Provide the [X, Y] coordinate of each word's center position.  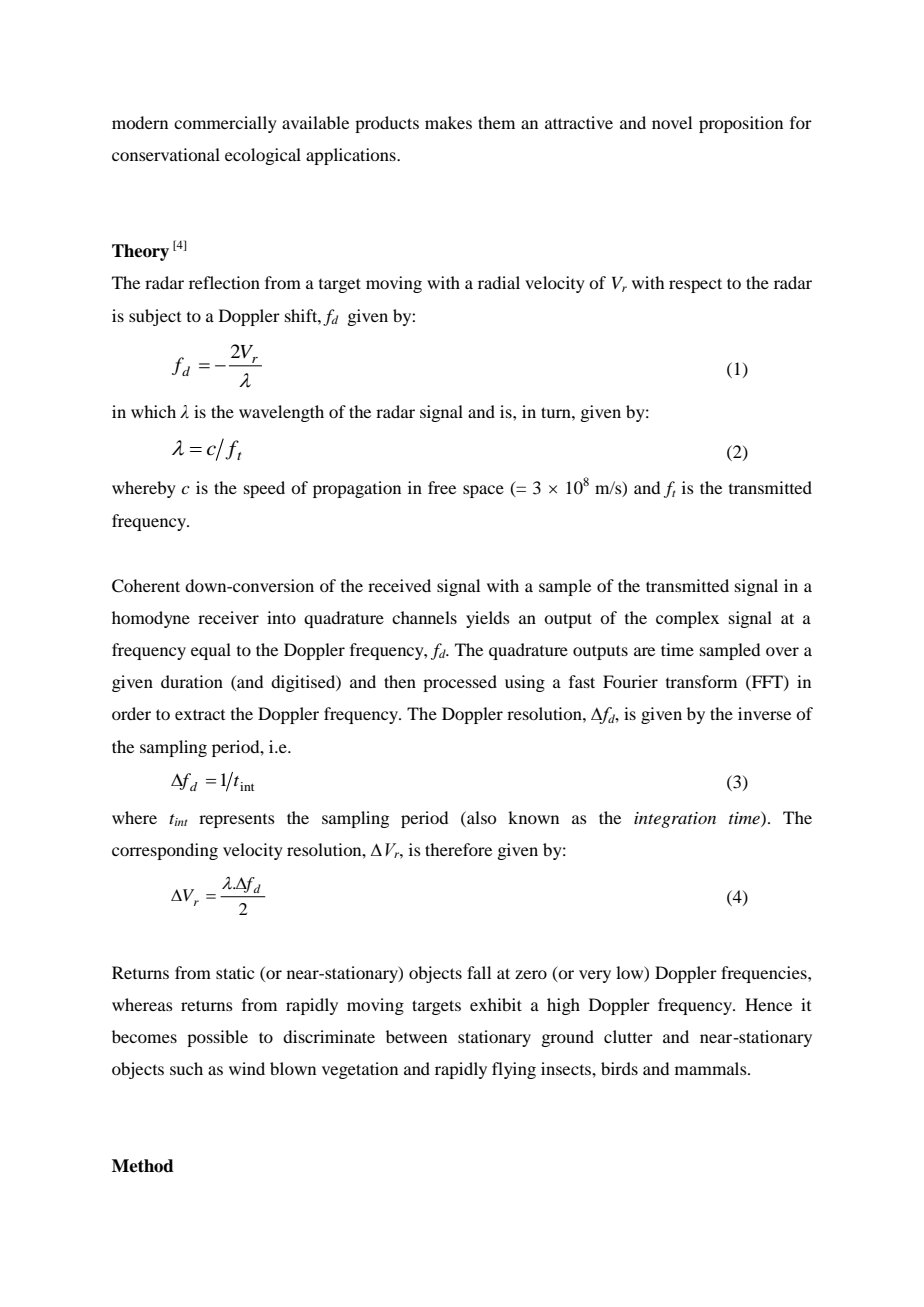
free [442, 487]
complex [687, 619]
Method [143, 1166]
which [153, 411]
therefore [458, 849]
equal [211, 651]
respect [695, 285]
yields [488, 619]
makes [448, 122]
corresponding [165, 851]
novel [672, 122]
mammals [712, 1068]
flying [514, 1070]
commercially [225, 124]
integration [675, 820]
